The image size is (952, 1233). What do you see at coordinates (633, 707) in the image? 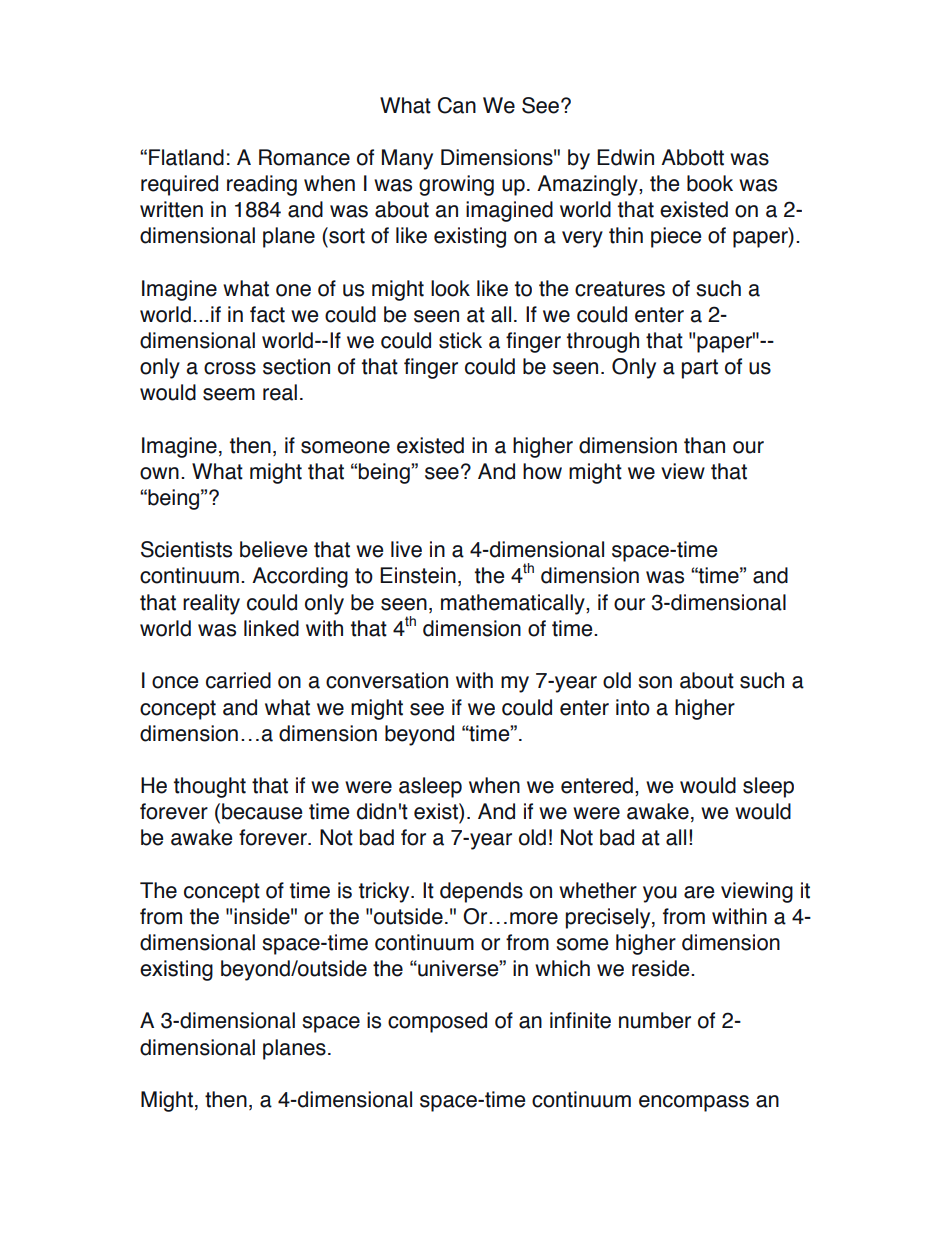
I see `into` at bounding box center [633, 707].
